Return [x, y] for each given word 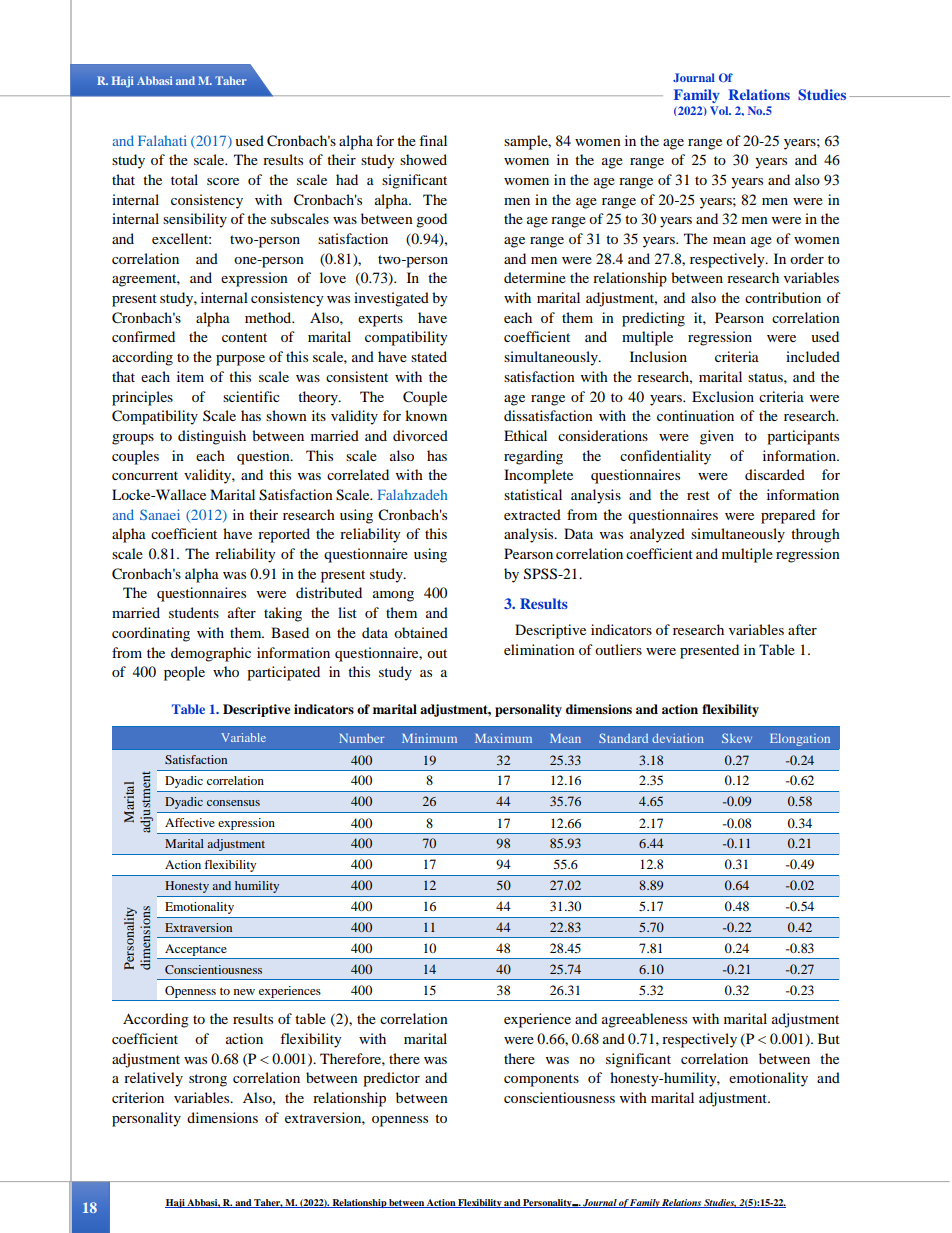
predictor [391, 1079]
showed [423, 159]
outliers [618, 649]
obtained [421, 632]
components [541, 1080]
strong [208, 1080]
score [223, 181]
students [194, 612]
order [807, 258]
